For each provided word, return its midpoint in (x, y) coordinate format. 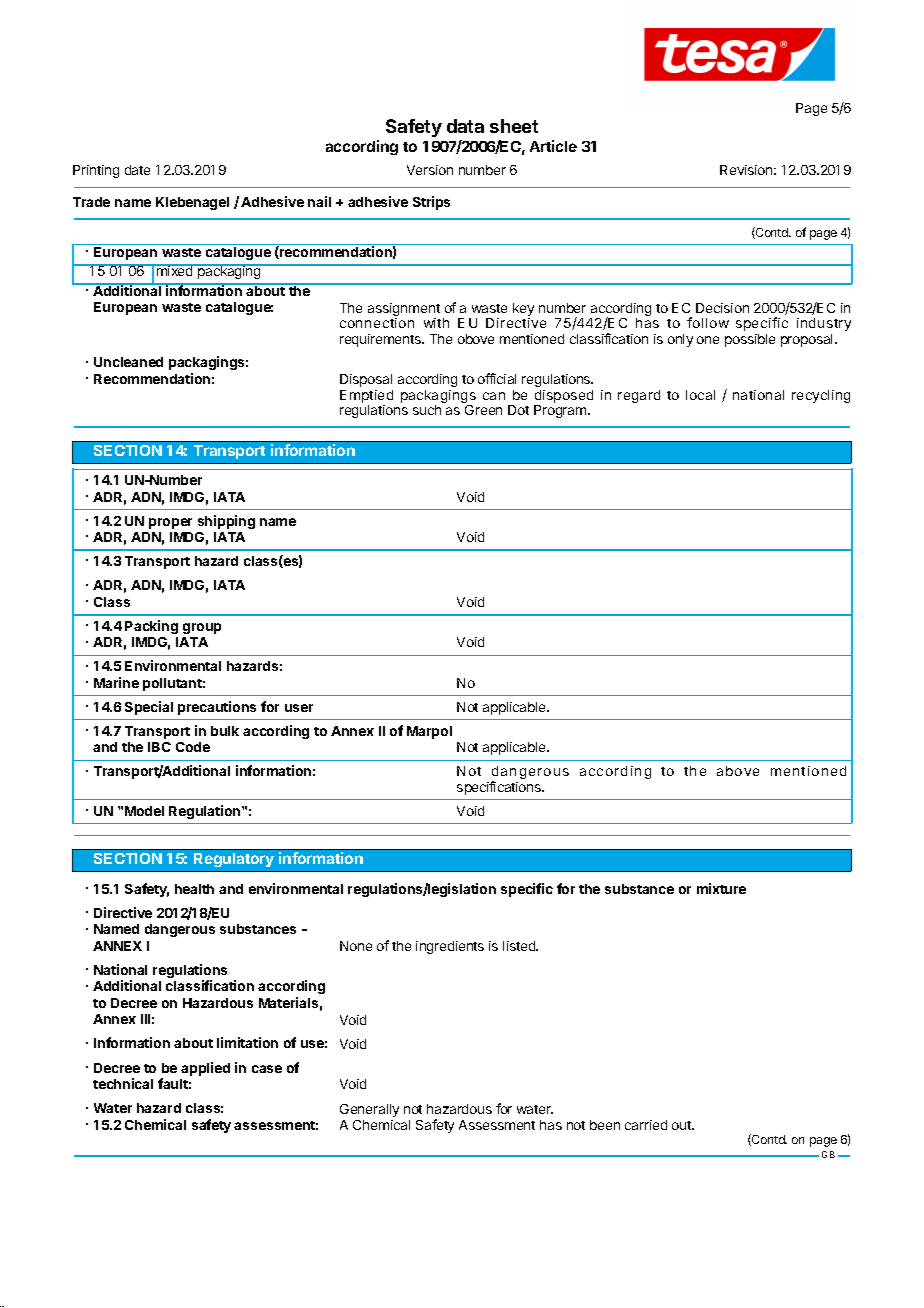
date (137, 170)
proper (170, 523)
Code (193, 747)
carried (646, 1125)
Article (553, 146)
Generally (369, 1110)
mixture (721, 888)
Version (430, 170)
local (700, 395)
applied (205, 1069)
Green (483, 410)
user (299, 708)
